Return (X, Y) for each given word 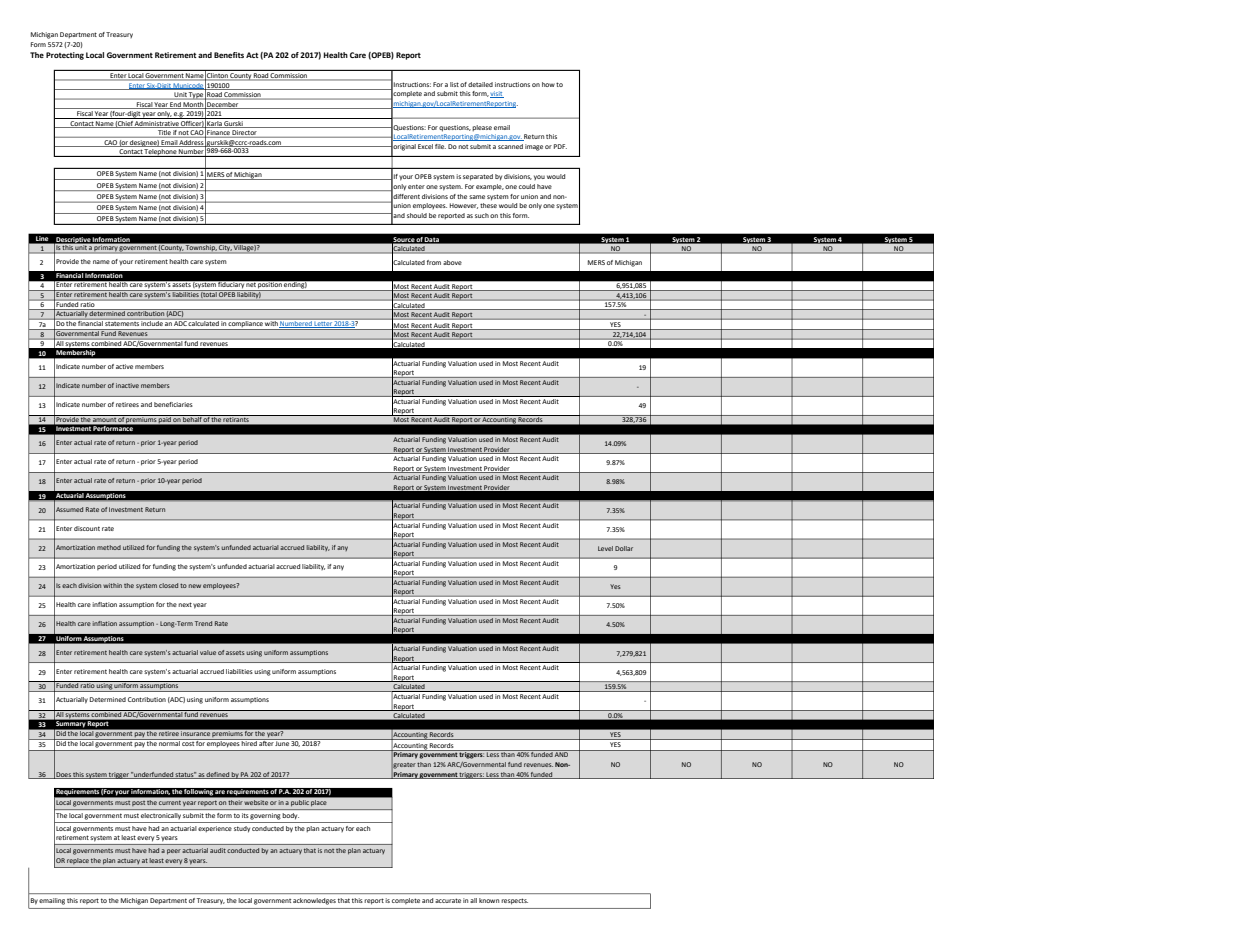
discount (87, 528)
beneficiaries (173, 404)
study (242, 829)
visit (497, 94)
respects (515, 901)
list (454, 84)
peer (174, 851)
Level (605, 548)
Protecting (65, 56)
